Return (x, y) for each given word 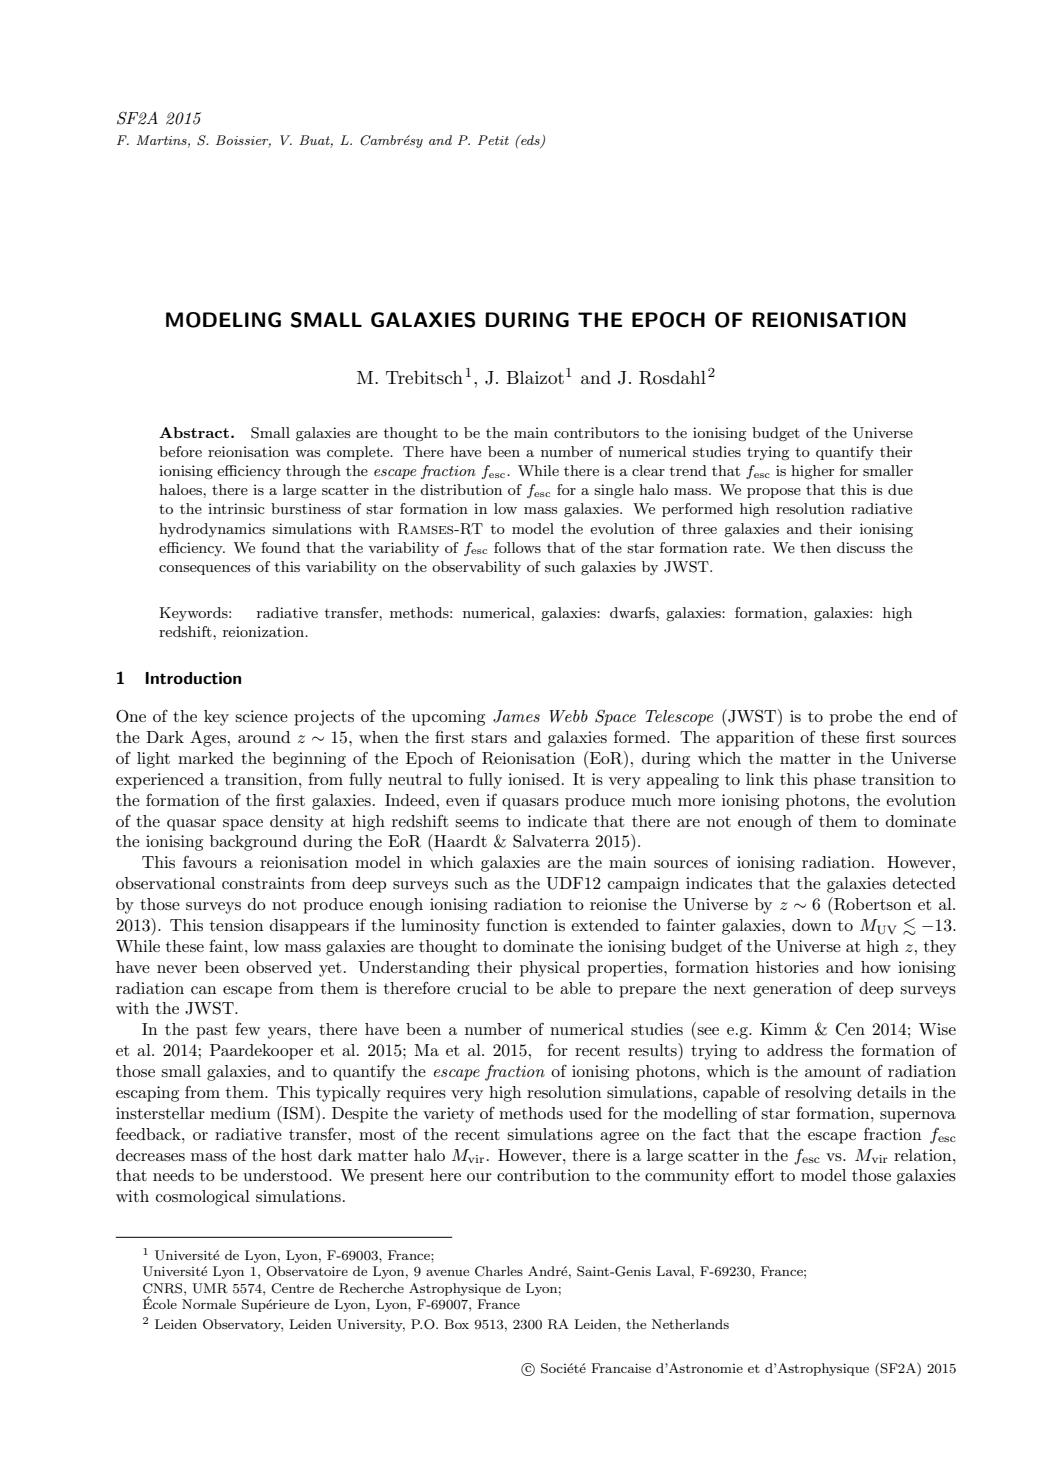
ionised (534, 779)
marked (206, 758)
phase (835, 781)
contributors (596, 432)
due (900, 489)
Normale (209, 1304)
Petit (493, 140)
